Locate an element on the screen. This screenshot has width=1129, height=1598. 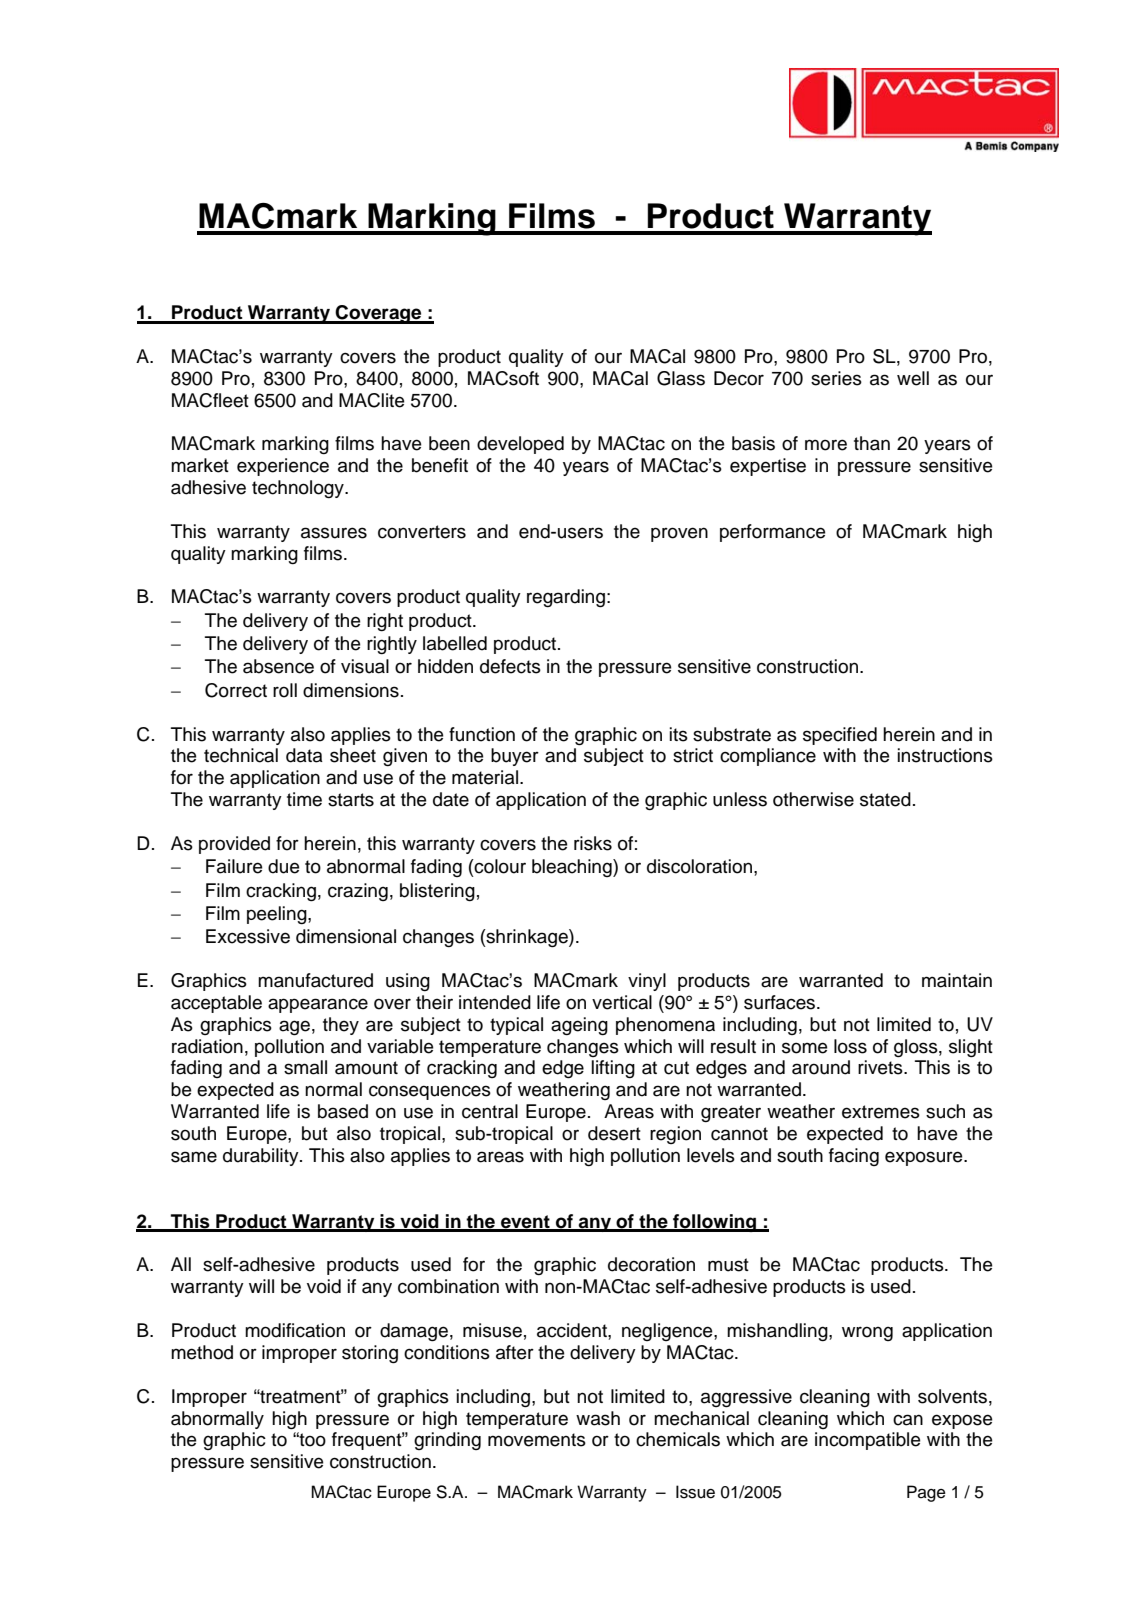
desert is located at coordinates (614, 1133).
